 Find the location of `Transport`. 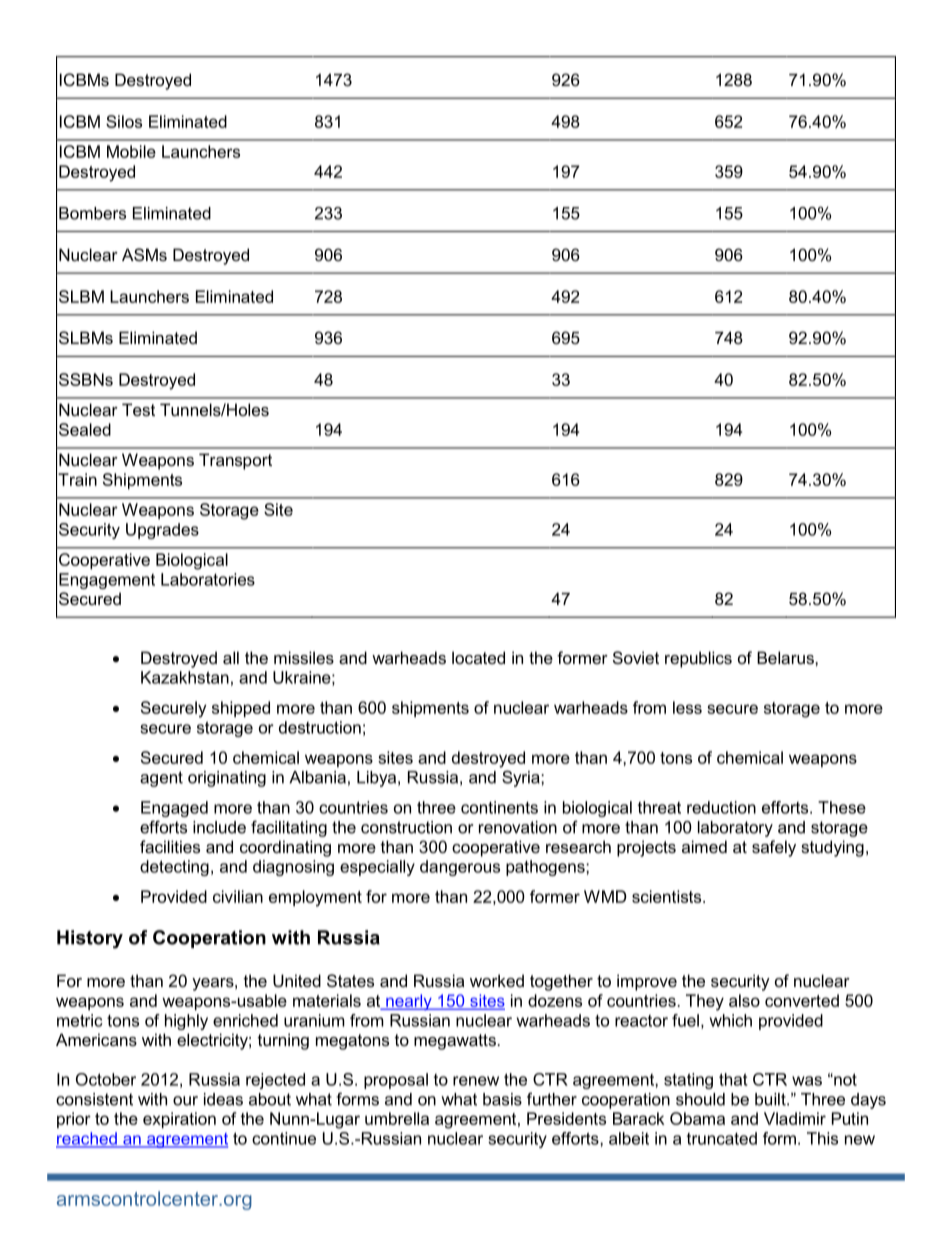

Transport is located at coordinates (235, 461).
